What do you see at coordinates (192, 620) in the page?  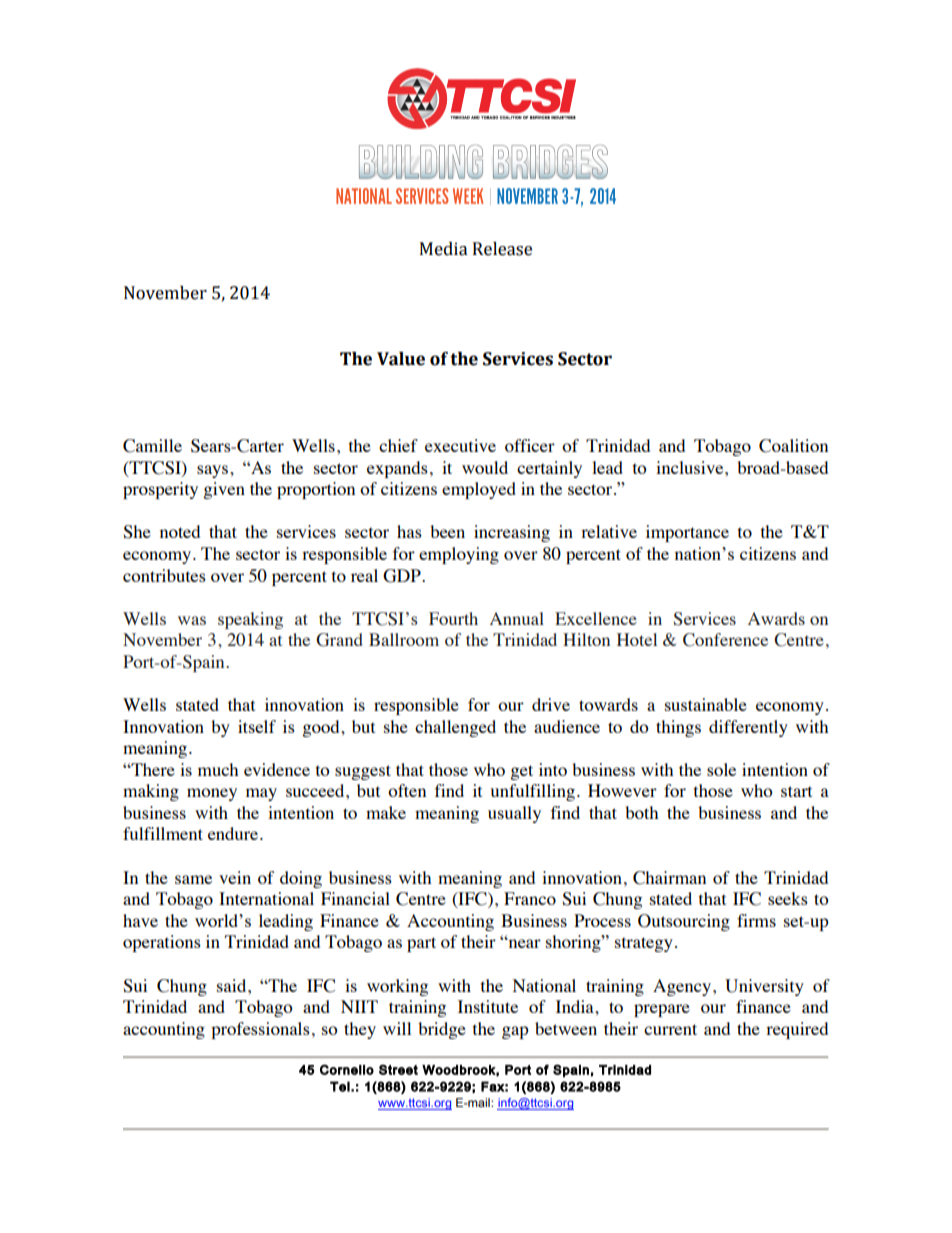 I see `was` at bounding box center [192, 620].
